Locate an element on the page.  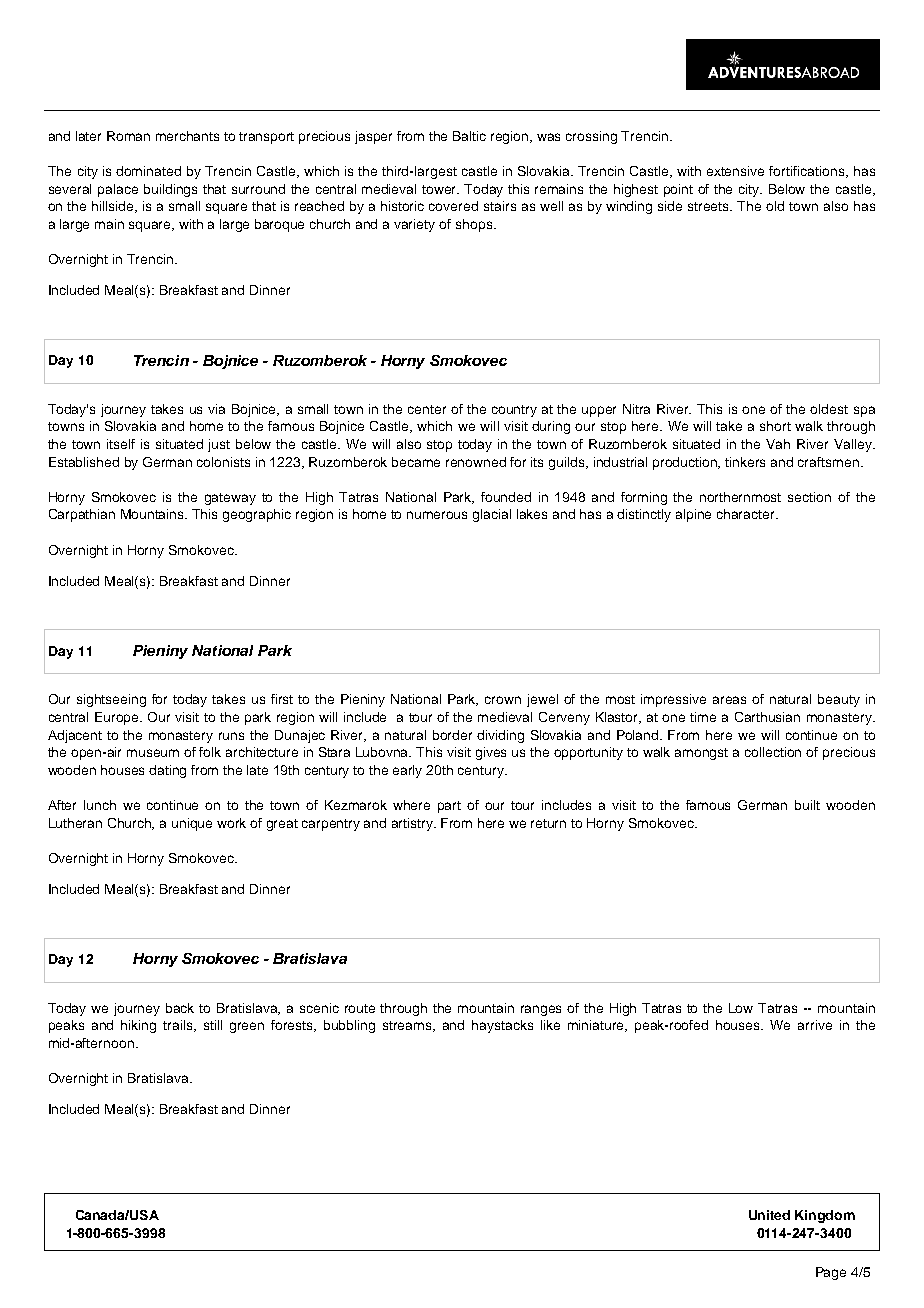
trails is located at coordinates (179, 1026).
